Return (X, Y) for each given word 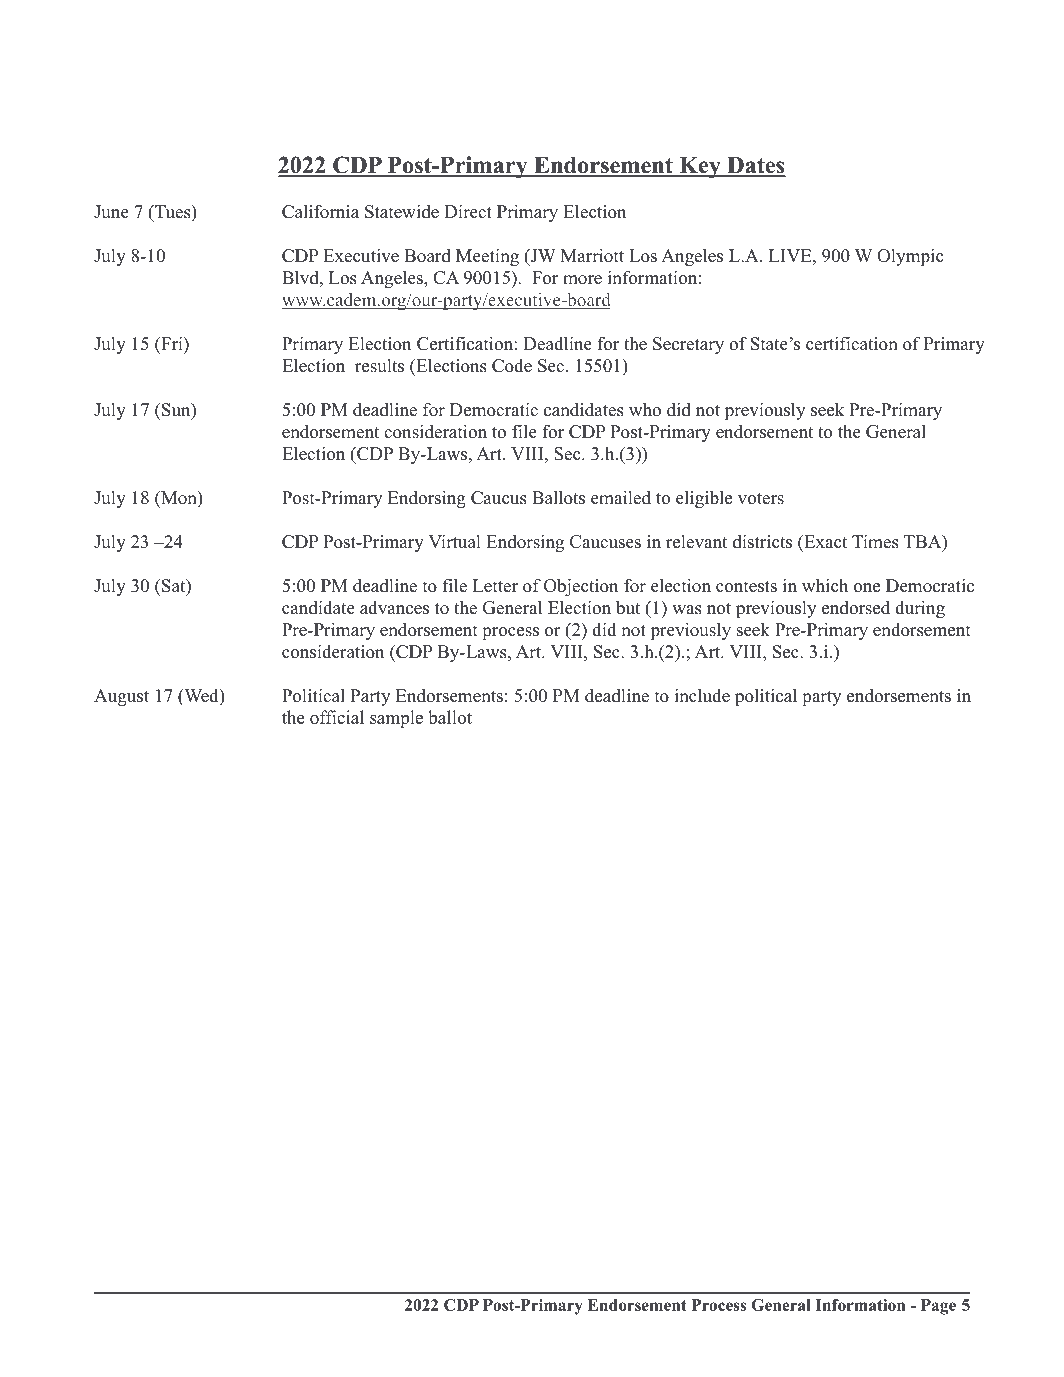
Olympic (910, 257)
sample (396, 719)
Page (938, 1307)
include (702, 695)
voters (761, 499)
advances (394, 608)
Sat (175, 587)
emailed (621, 498)
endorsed (856, 607)
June (111, 212)
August (121, 697)
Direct (468, 211)
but (628, 607)
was (687, 610)
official (337, 717)
